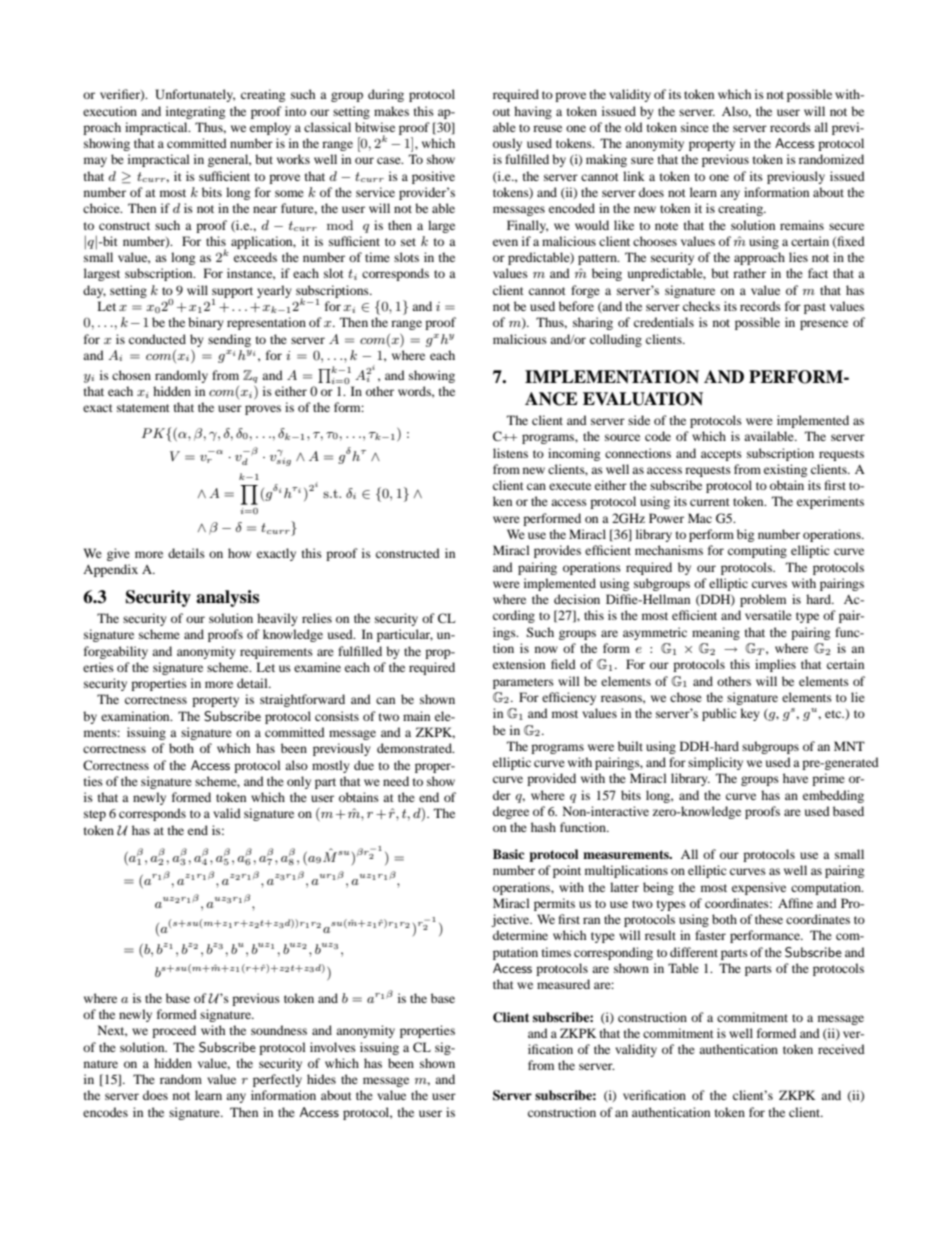 The image size is (952, 1233). Describe the element at coordinates (333, 1047) in the screenshot. I see `involves` at that location.
